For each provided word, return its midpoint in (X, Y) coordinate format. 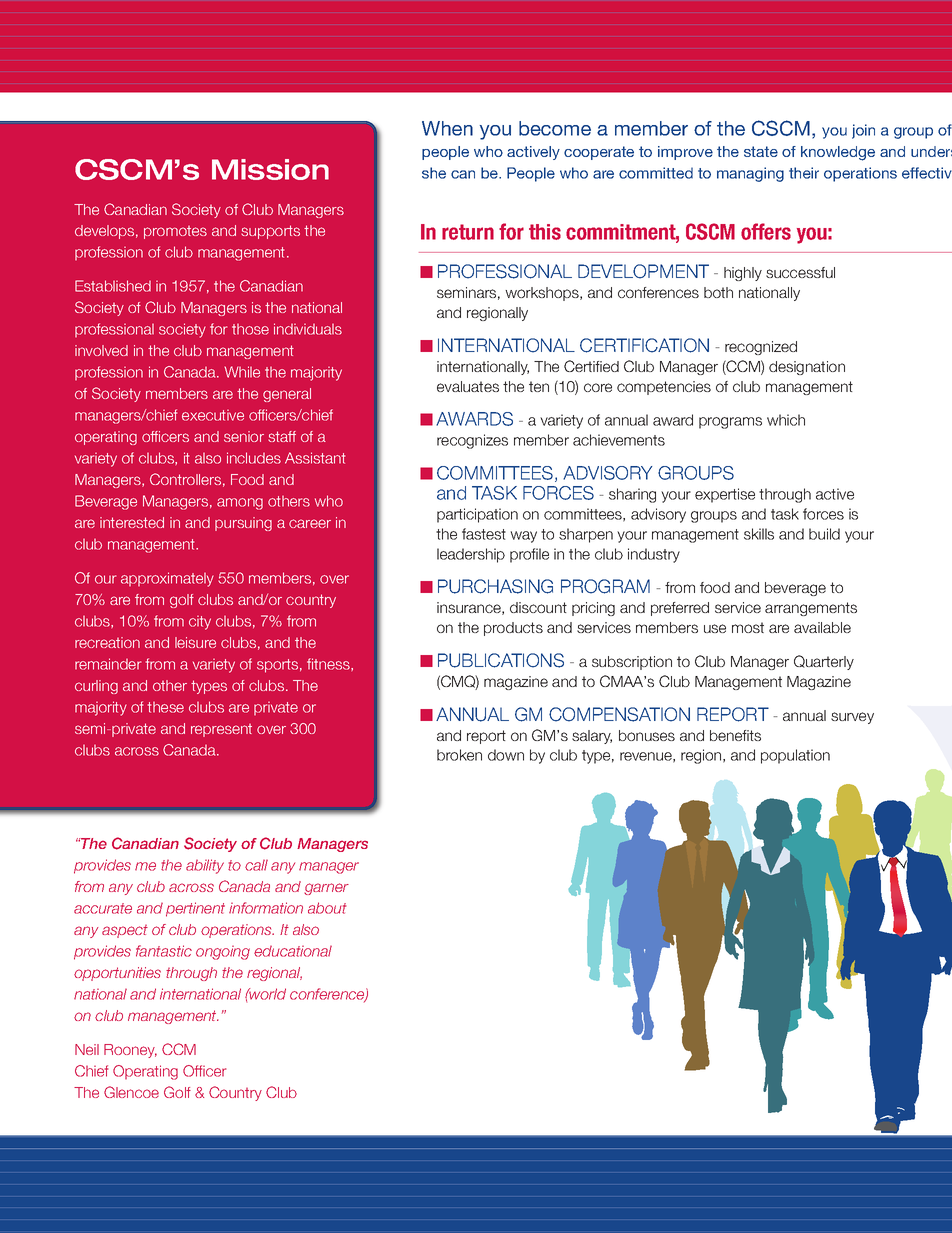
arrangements (811, 609)
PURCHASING (495, 586)
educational (293, 951)
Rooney (130, 1051)
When (447, 128)
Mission (270, 169)
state (761, 151)
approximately (167, 579)
